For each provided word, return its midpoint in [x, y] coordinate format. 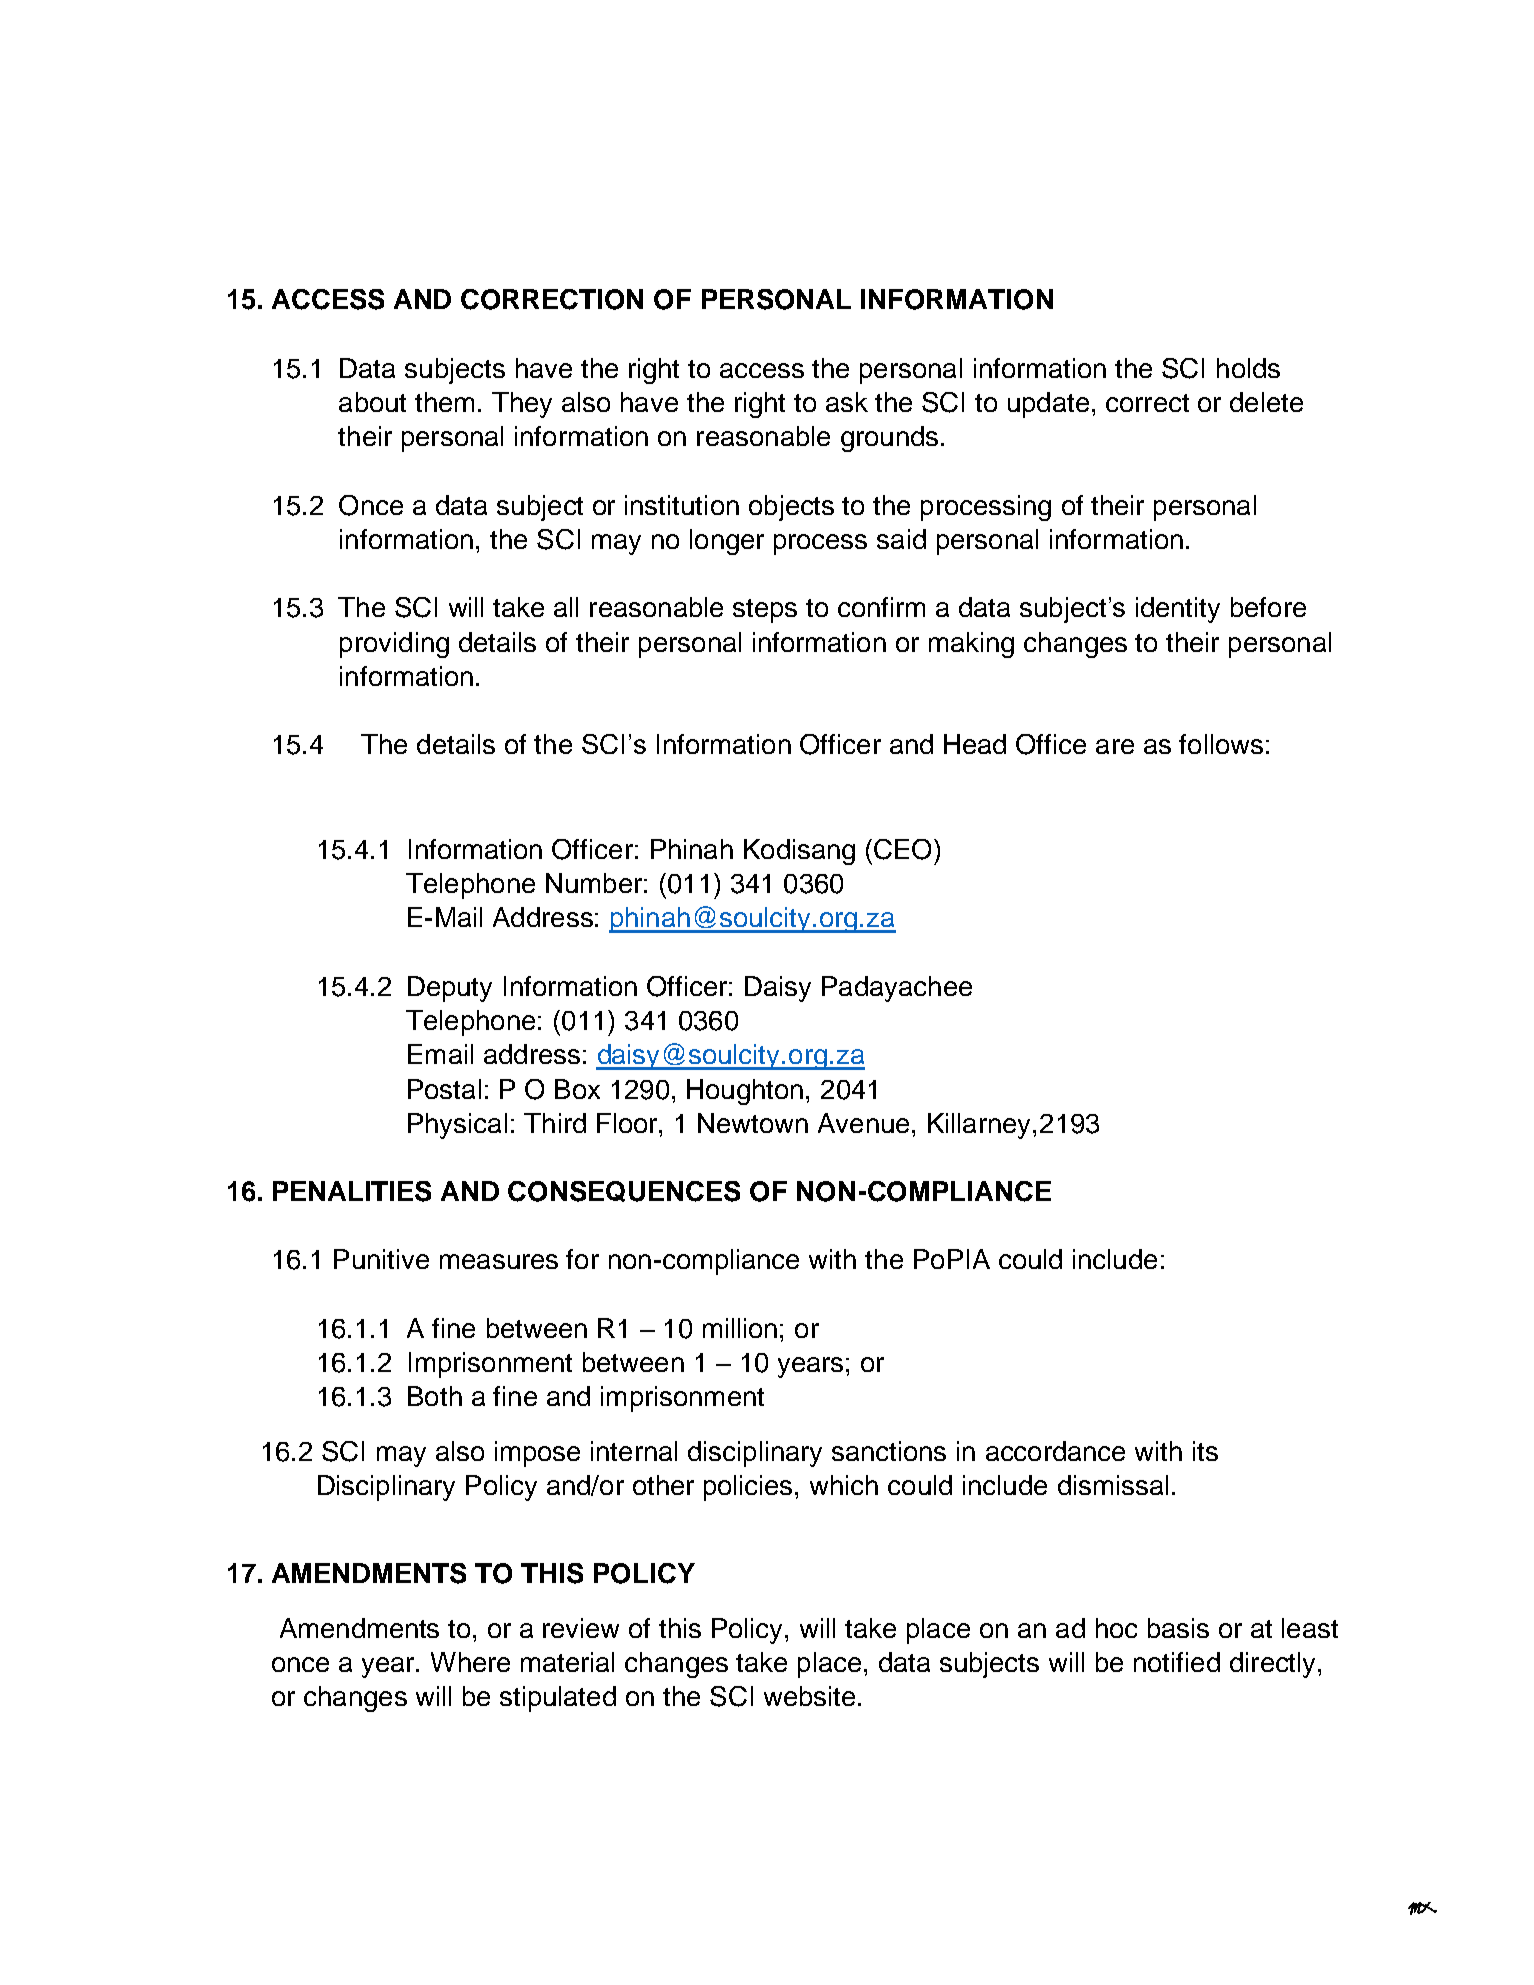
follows [1221, 744]
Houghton [745, 1092]
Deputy [450, 989]
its [1205, 1451]
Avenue [863, 1123]
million [740, 1328]
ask [847, 402]
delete [1266, 402]
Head [975, 744]
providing [394, 645]
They [522, 405]
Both [435, 1396]
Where [470, 1662]
